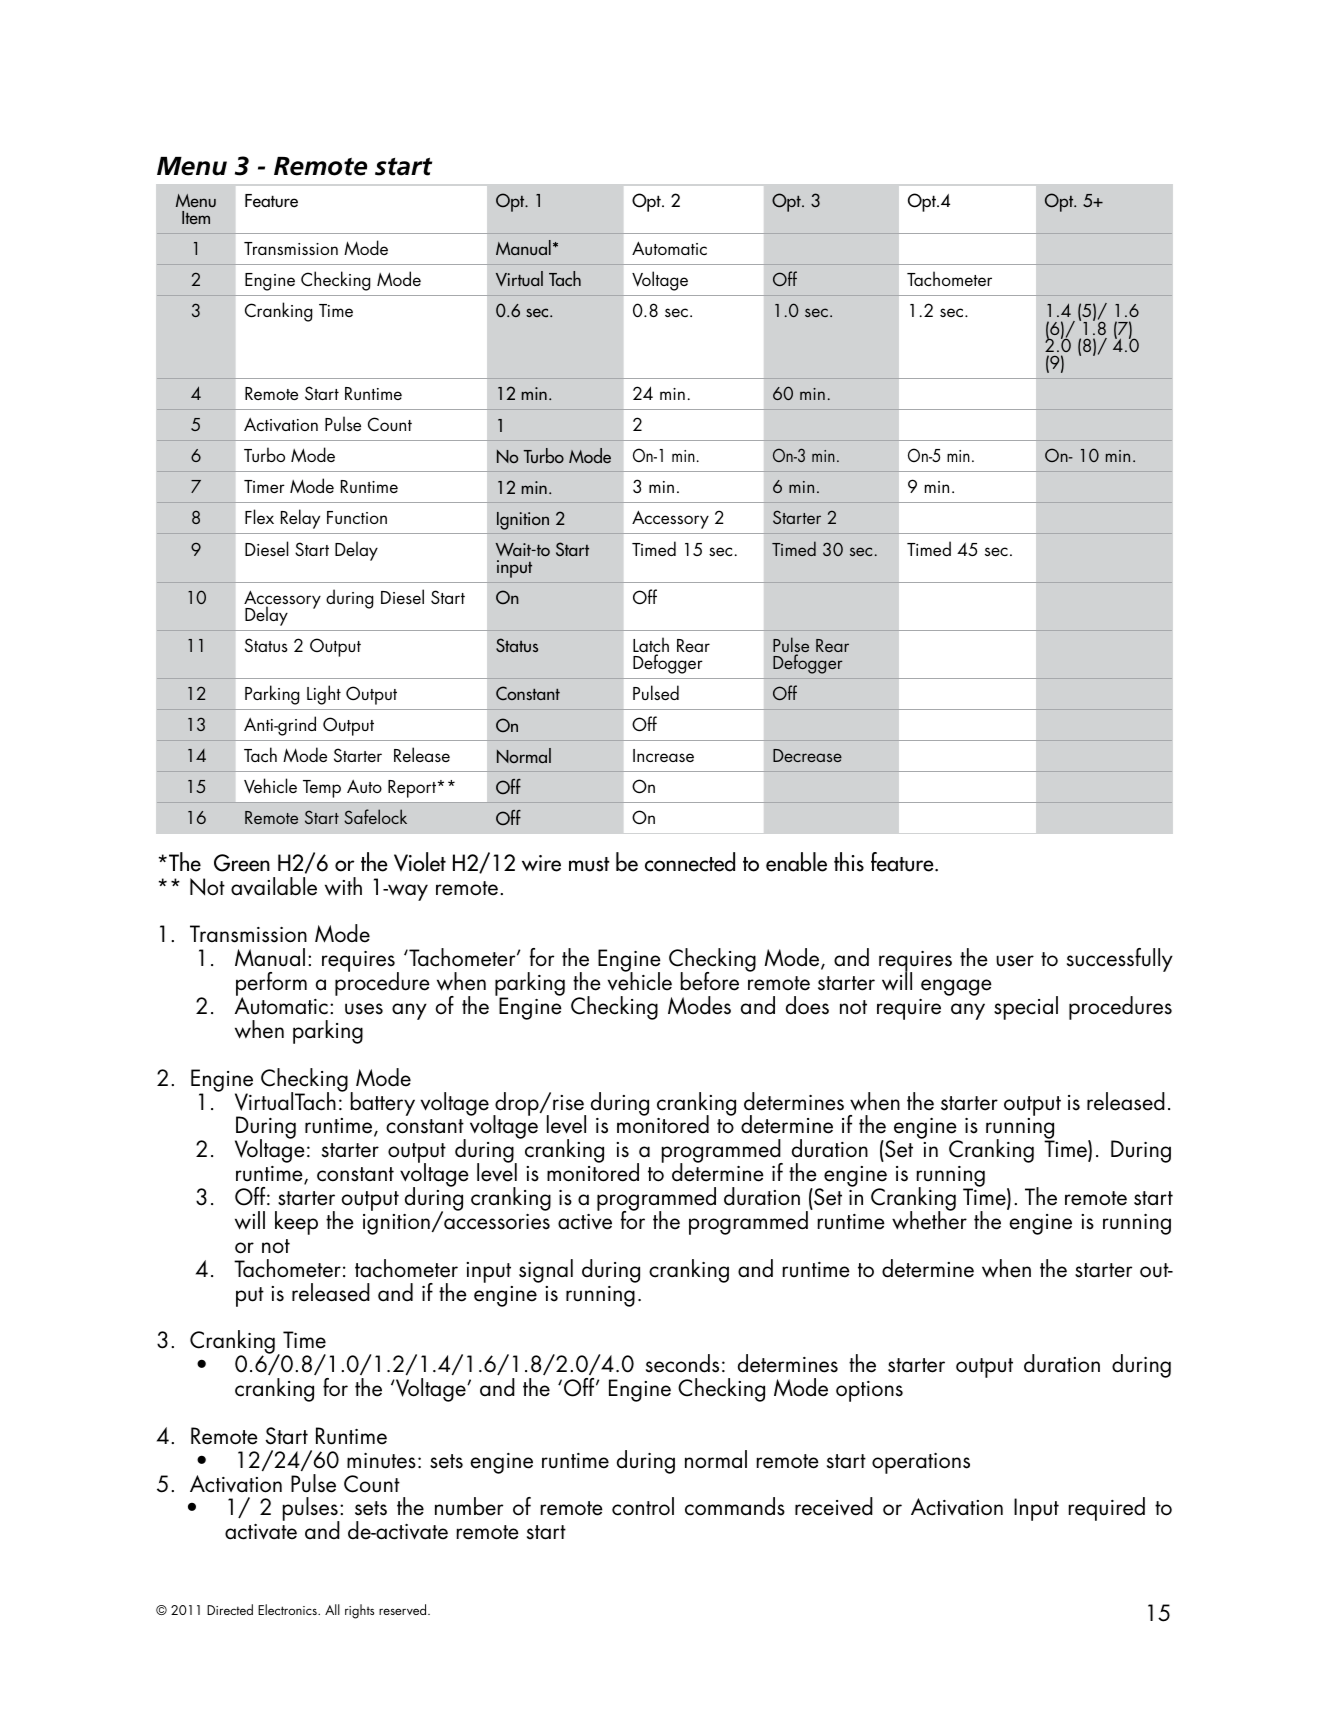 Image resolution: width=1329 pixels, height=1719 pixels. What do you see at coordinates (1015, 961) in the screenshot?
I see `user` at bounding box center [1015, 961].
